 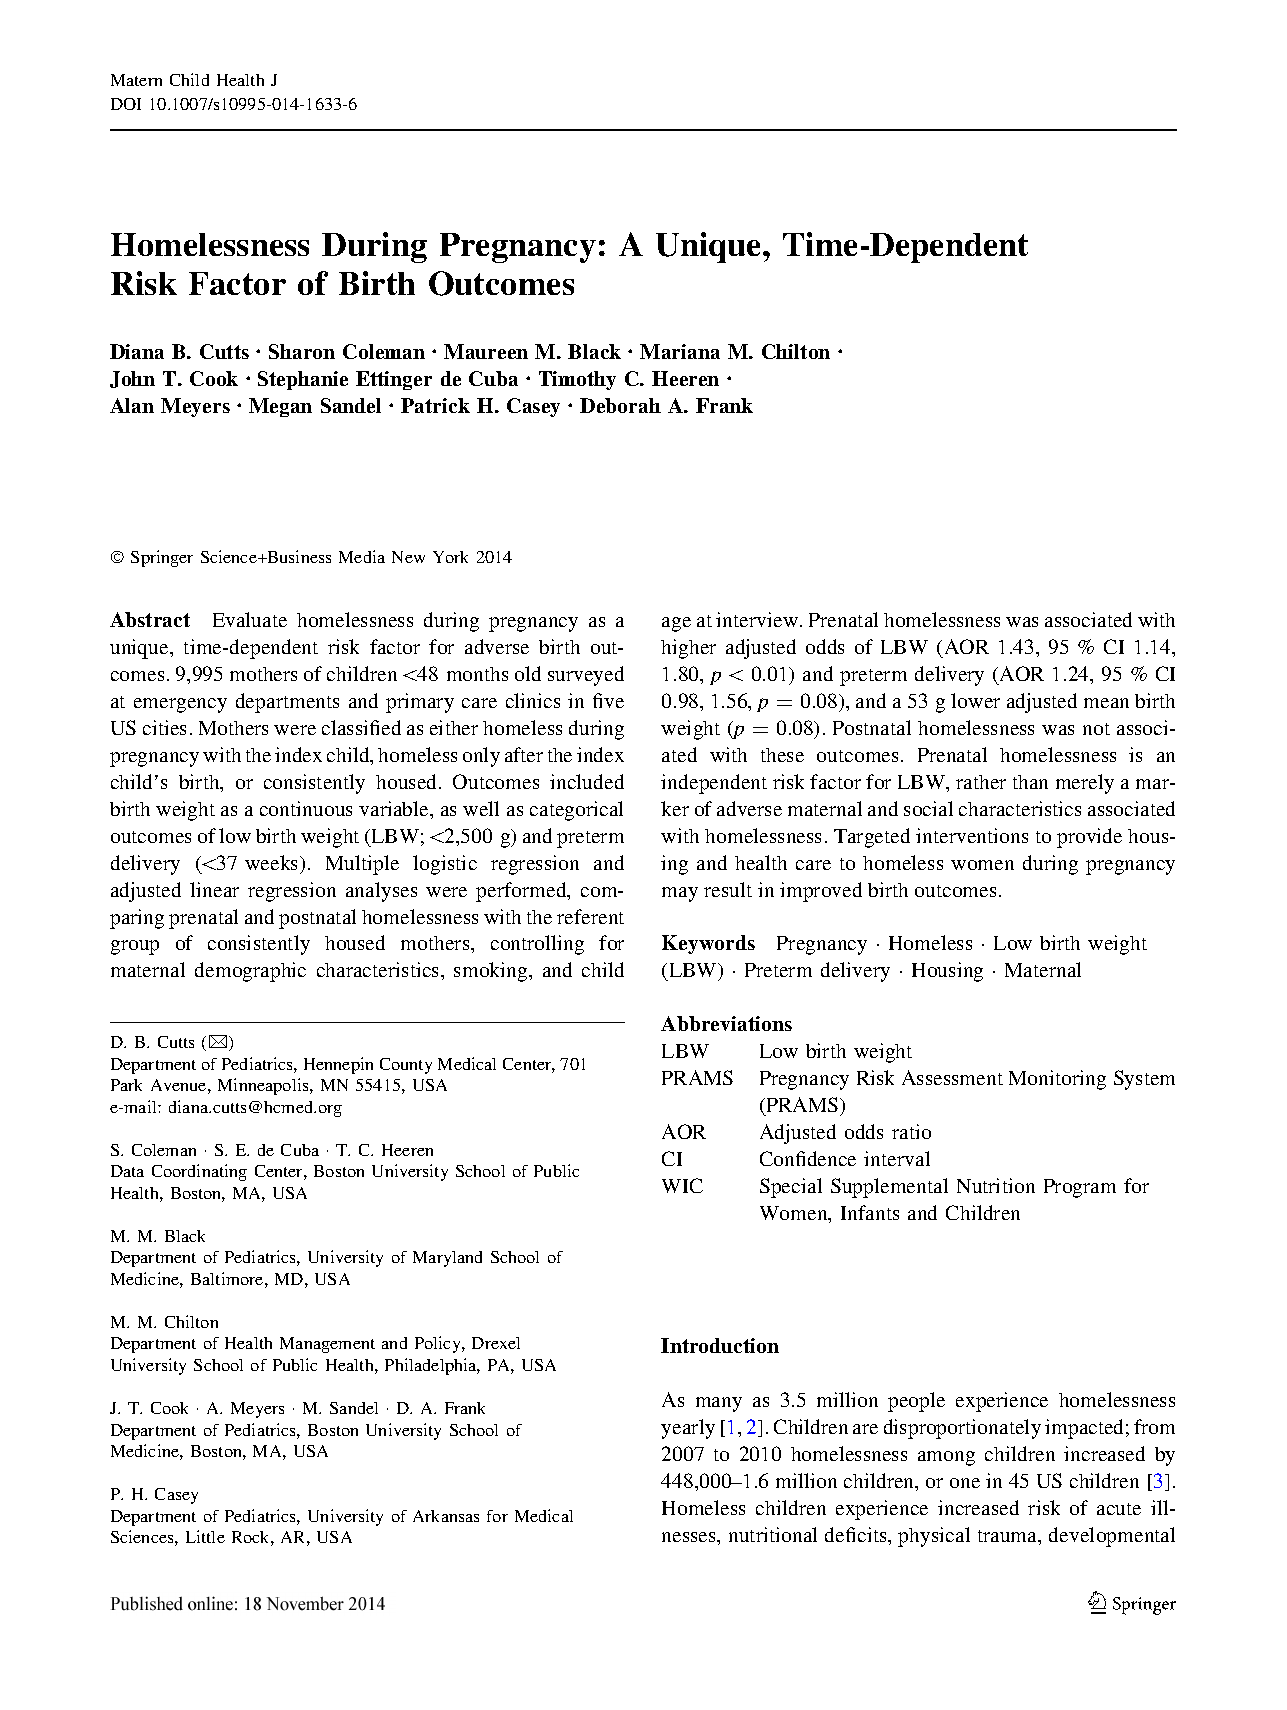 What do you see at coordinates (250, 619) in the document?
I see `Evaluate` at bounding box center [250, 619].
